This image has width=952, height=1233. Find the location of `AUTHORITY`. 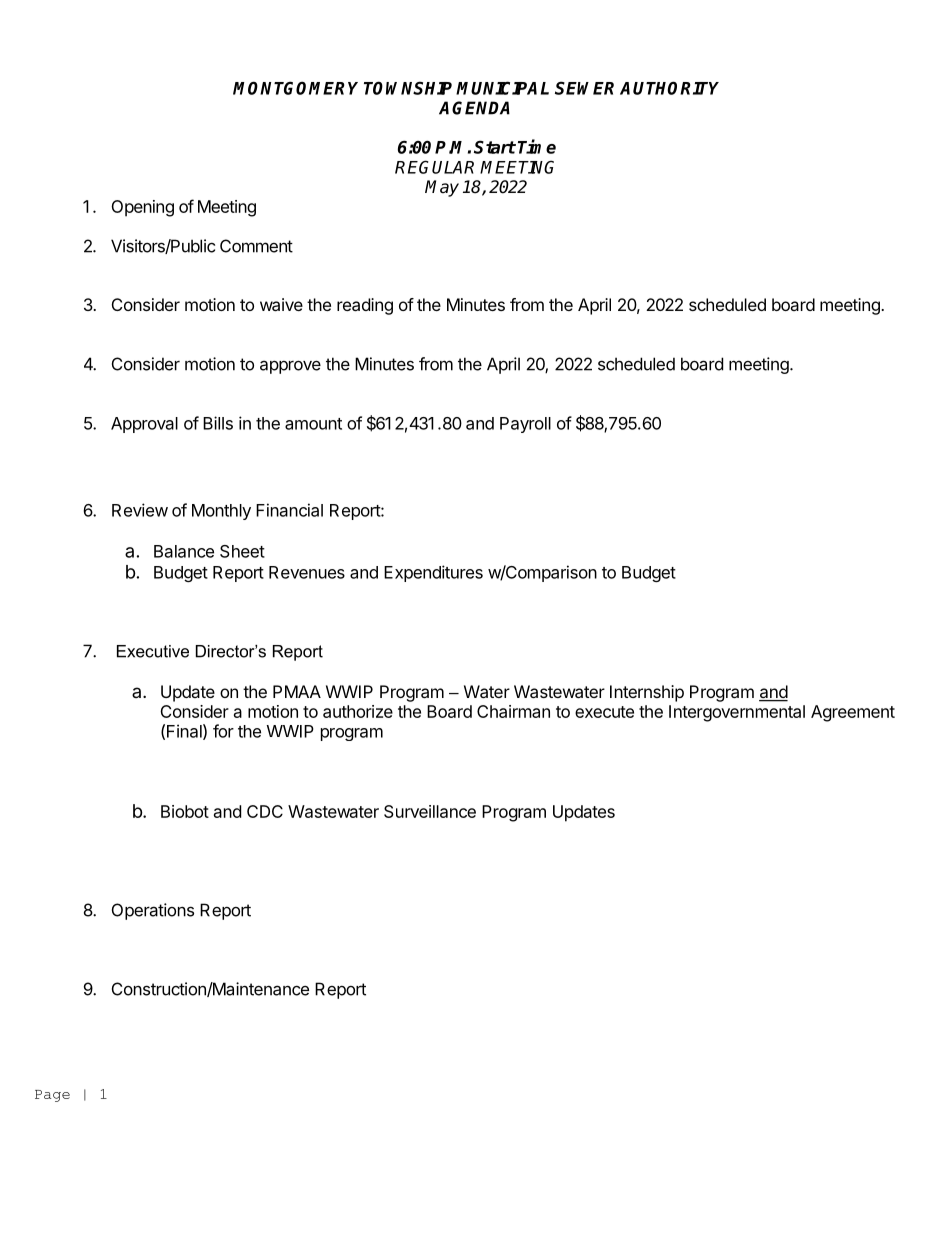

AUTHORITY is located at coordinates (669, 88).
